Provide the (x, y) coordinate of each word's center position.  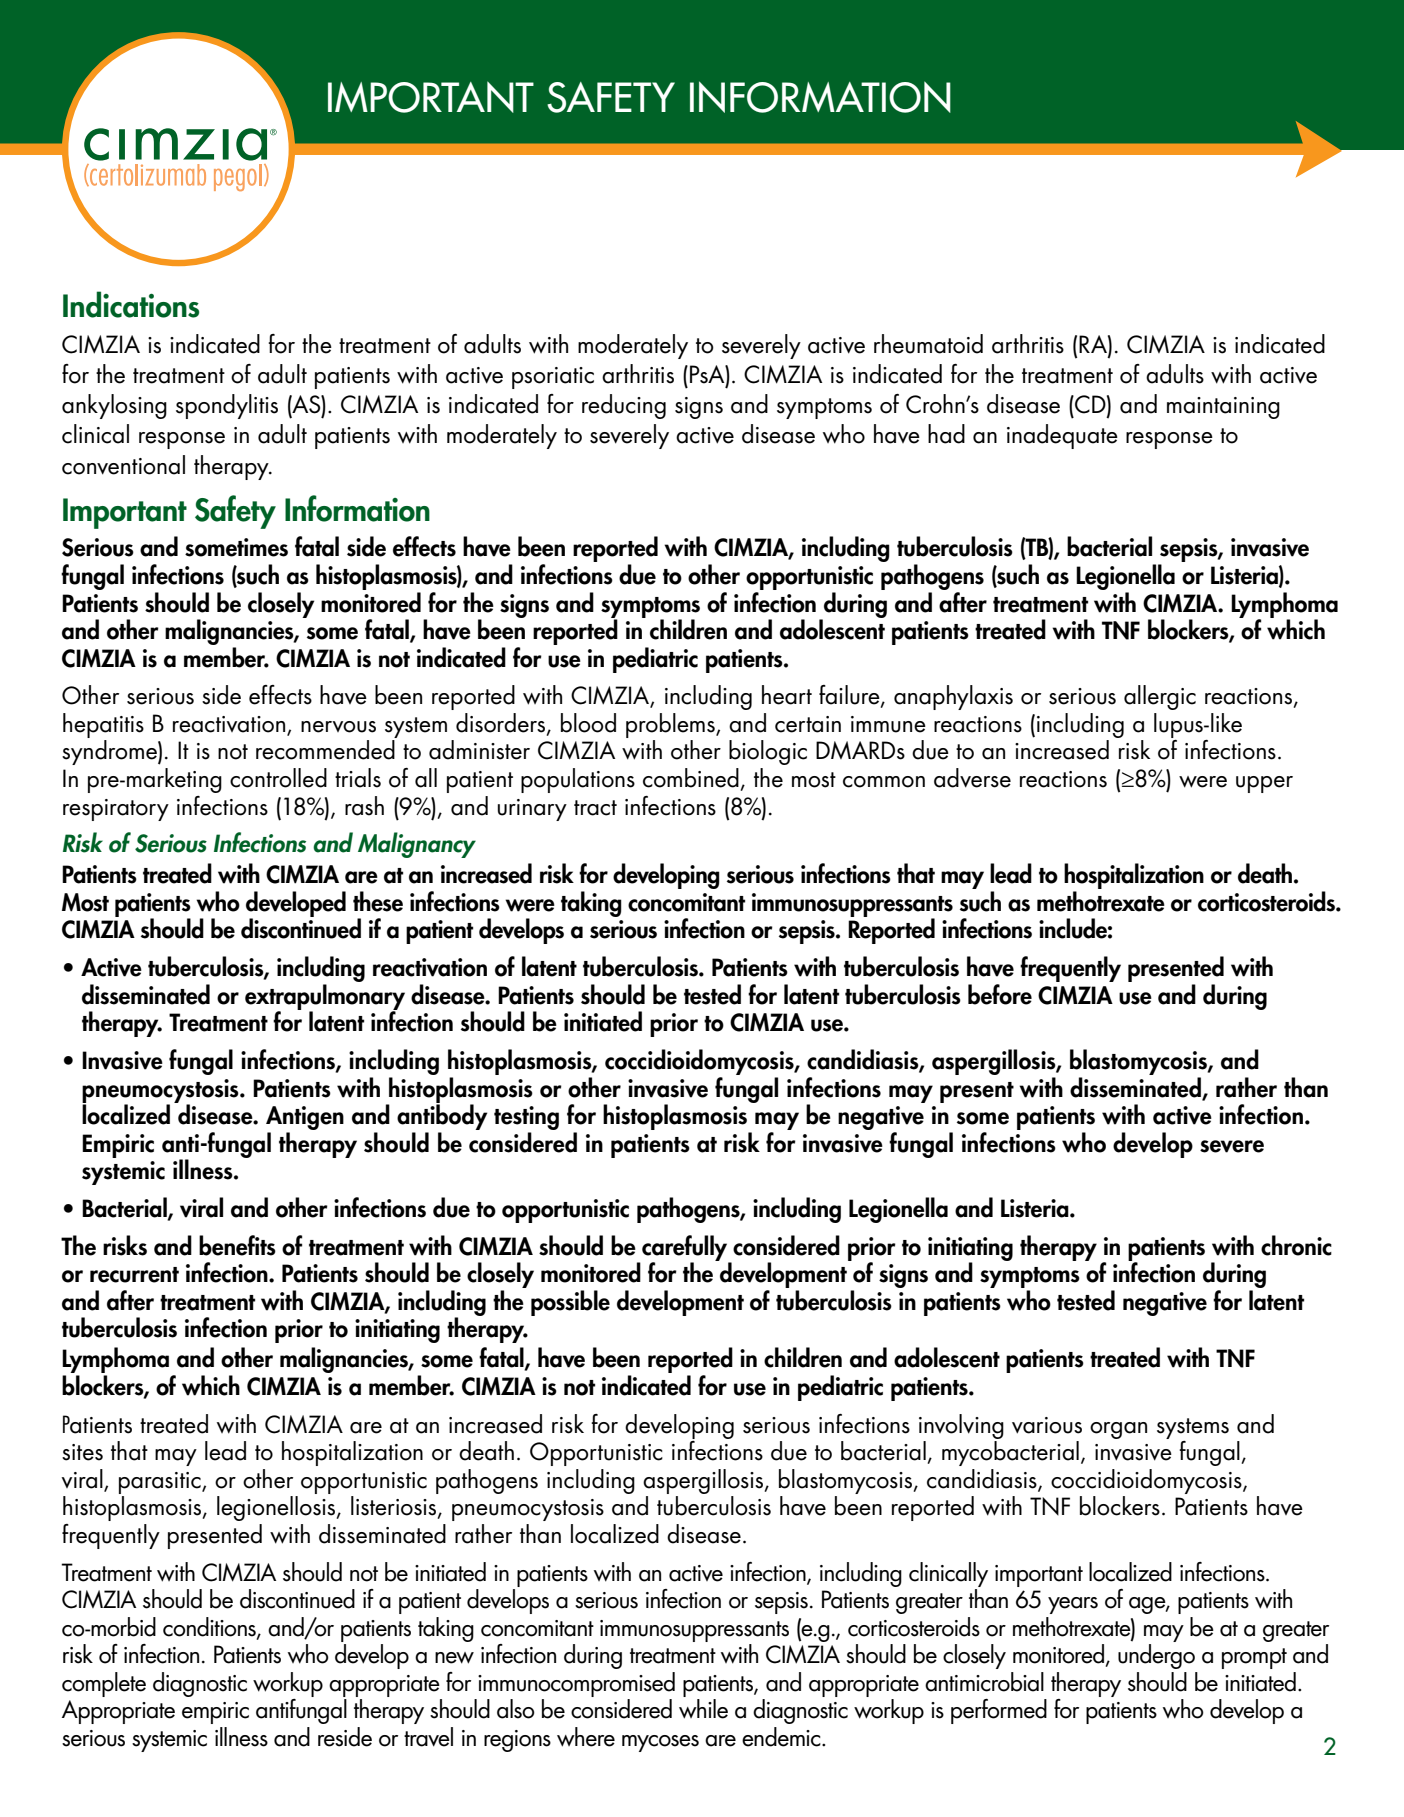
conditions (210, 1627)
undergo (1156, 1656)
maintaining (1223, 408)
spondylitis (227, 406)
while (703, 1709)
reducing (624, 406)
